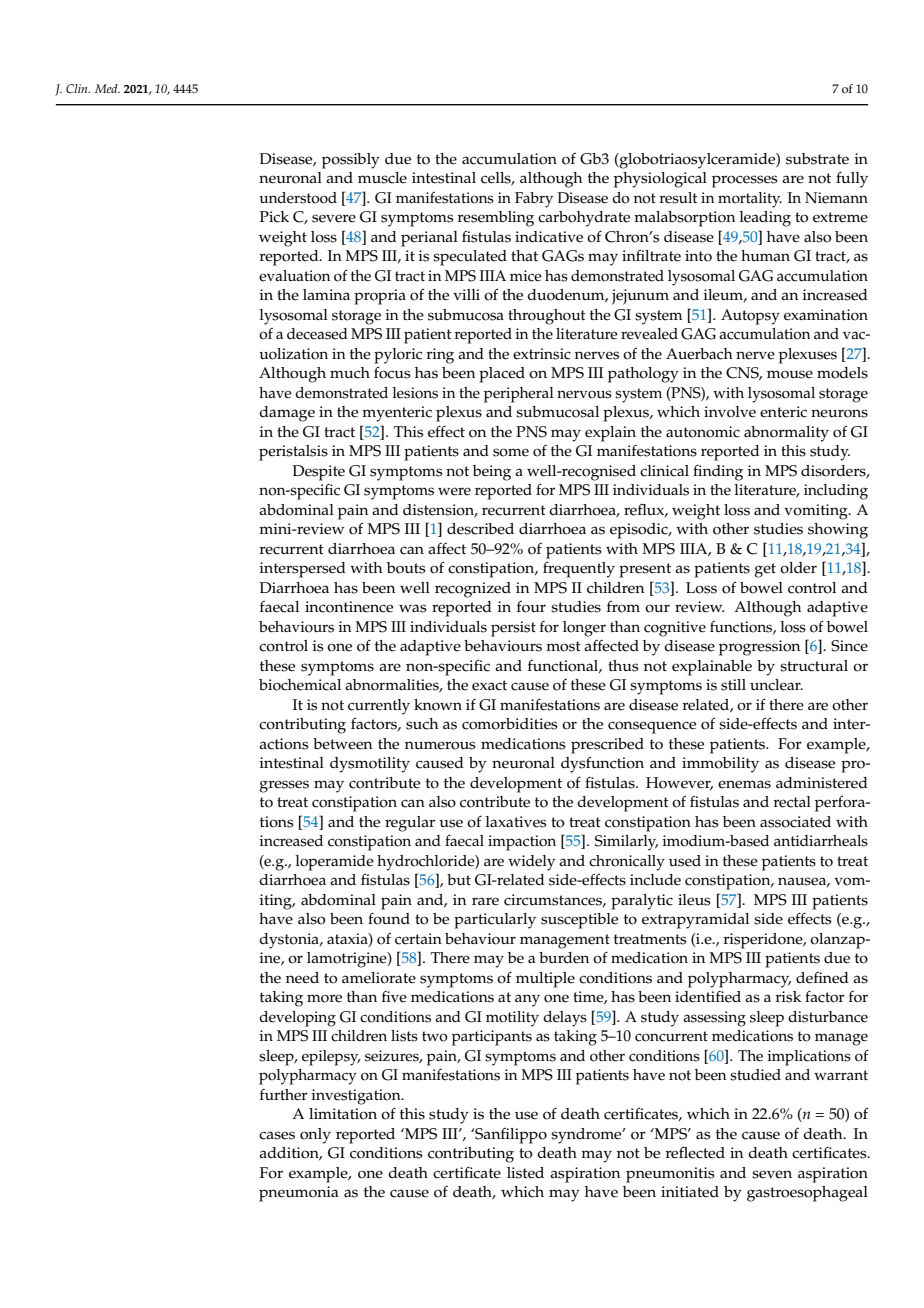  Describe the element at coordinates (315, 1136) in the page. I see `only` at that location.
